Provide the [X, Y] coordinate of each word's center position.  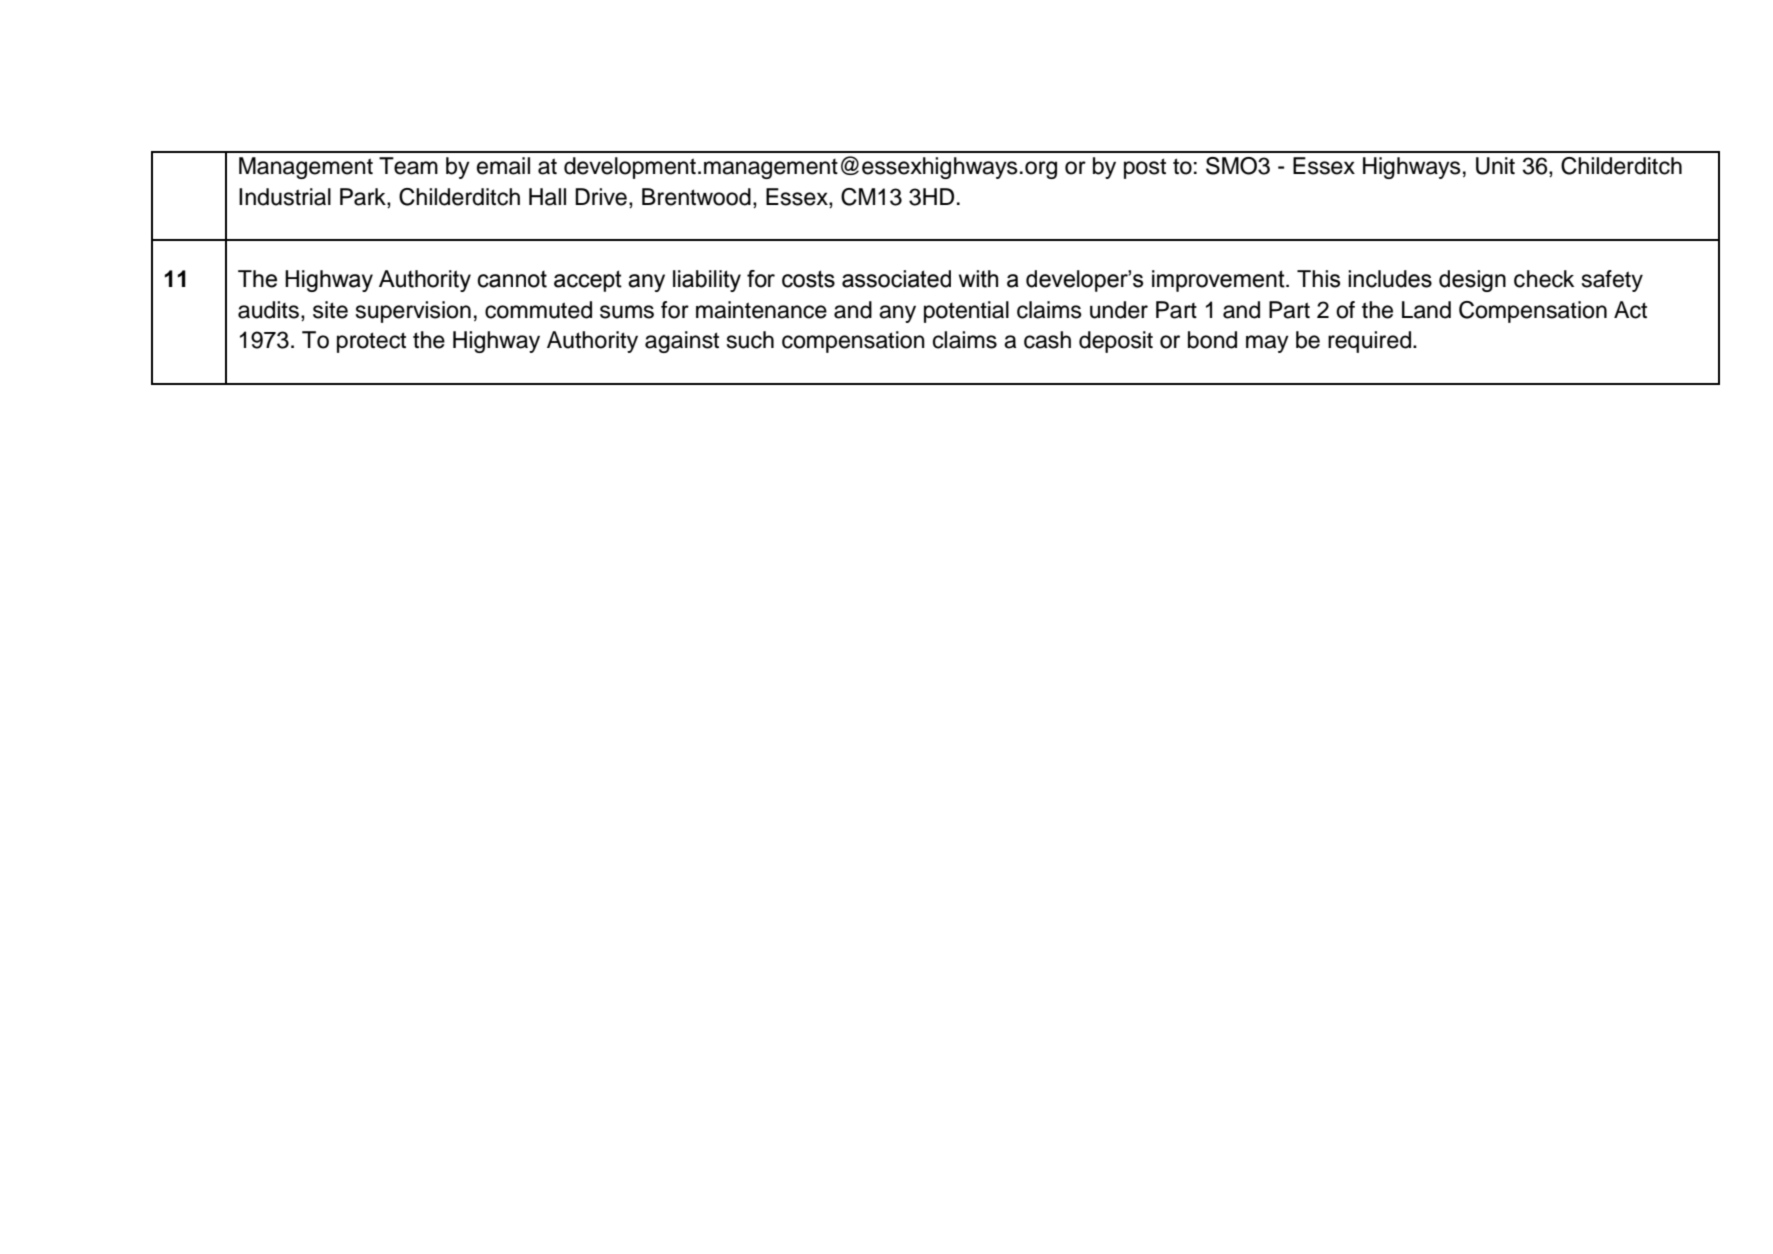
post [1145, 168]
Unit [1495, 166]
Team [408, 166]
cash [1047, 340]
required [1369, 342]
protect [371, 342]
